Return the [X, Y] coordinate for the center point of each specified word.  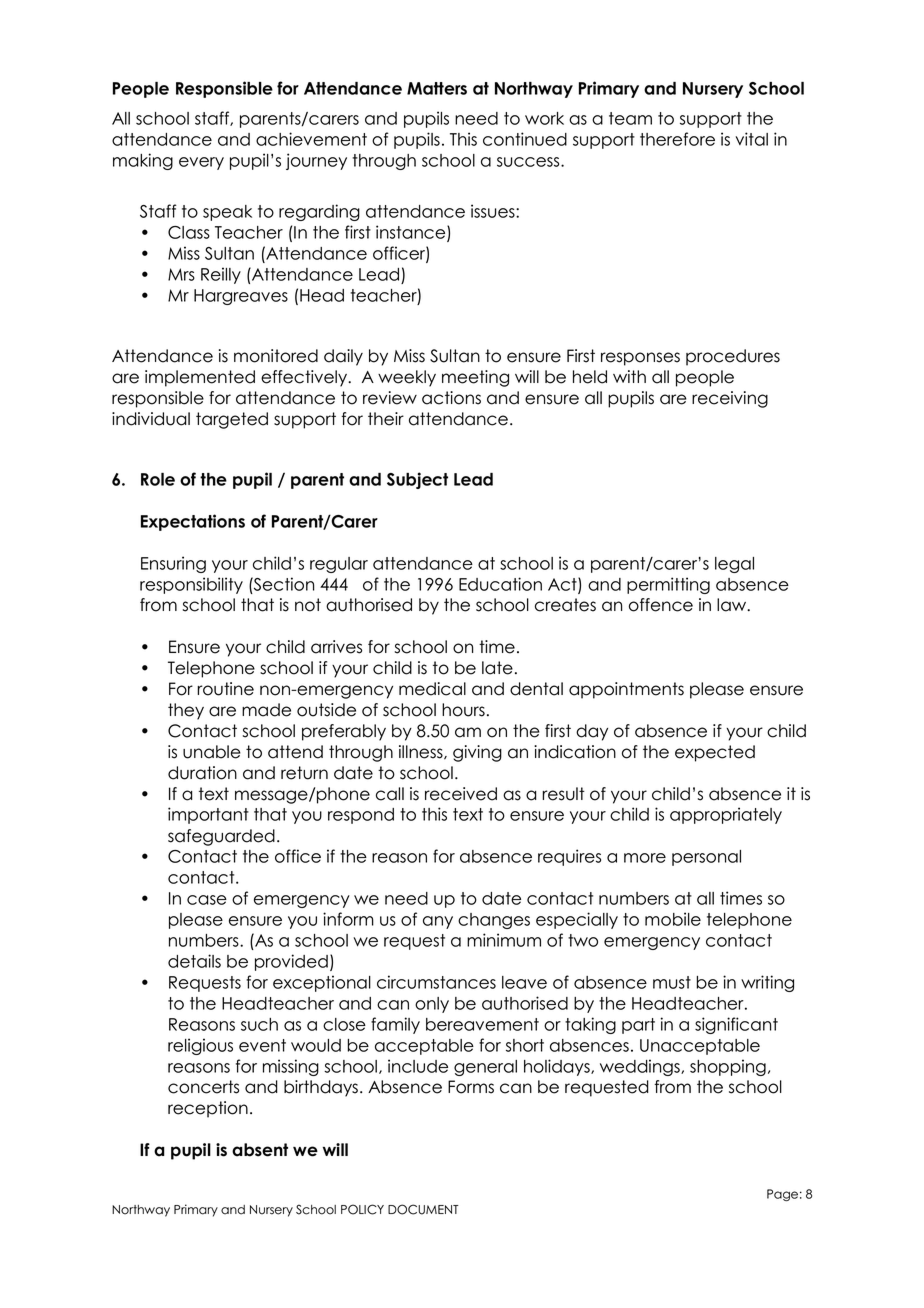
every [201, 163]
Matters [437, 88]
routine [225, 689]
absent [260, 1150]
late [497, 668]
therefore [677, 139]
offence [661, 605]
